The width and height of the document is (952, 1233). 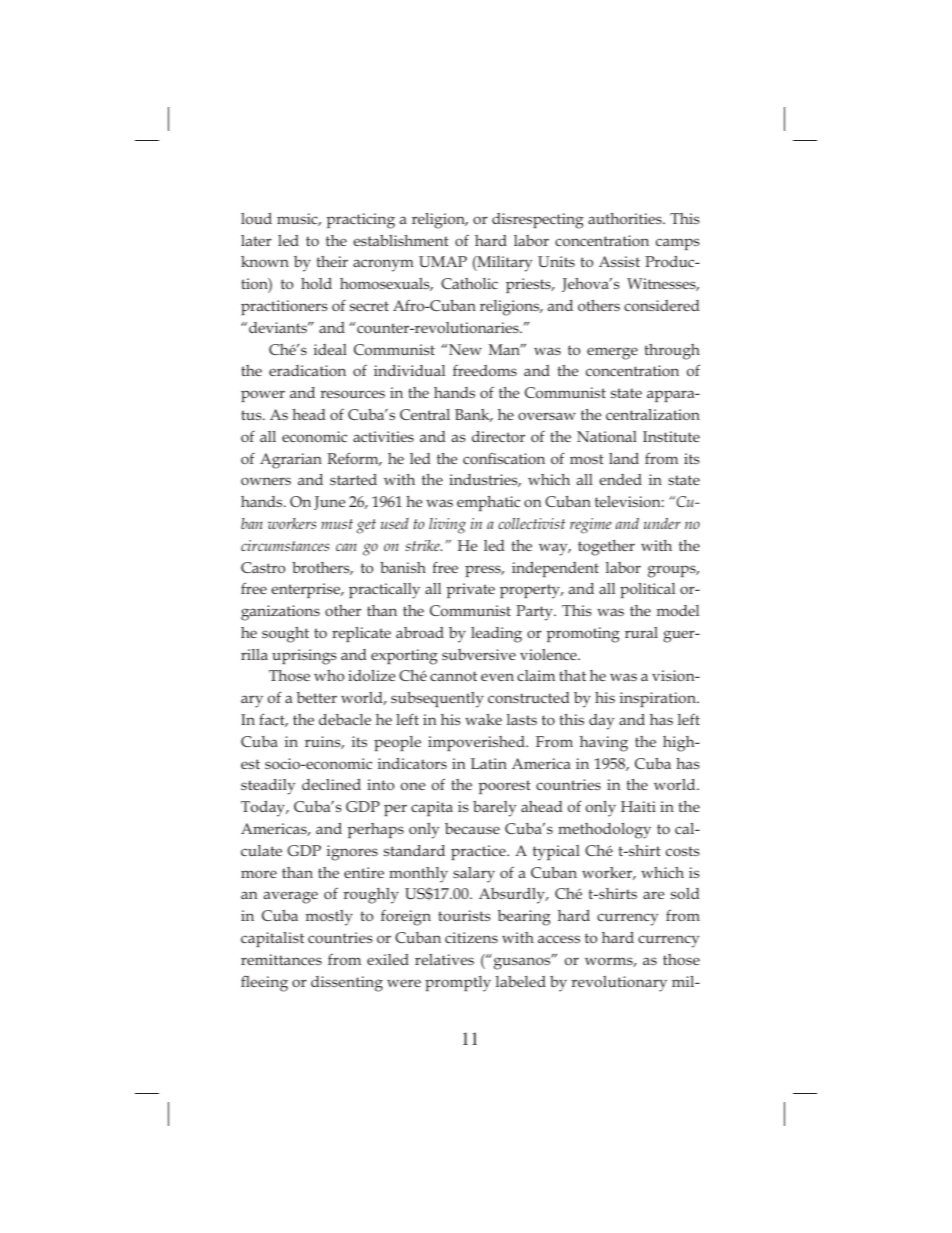 What do you see at coordinates (470, 590) in the document?
I see `private` at bounding box center [470, 590].
